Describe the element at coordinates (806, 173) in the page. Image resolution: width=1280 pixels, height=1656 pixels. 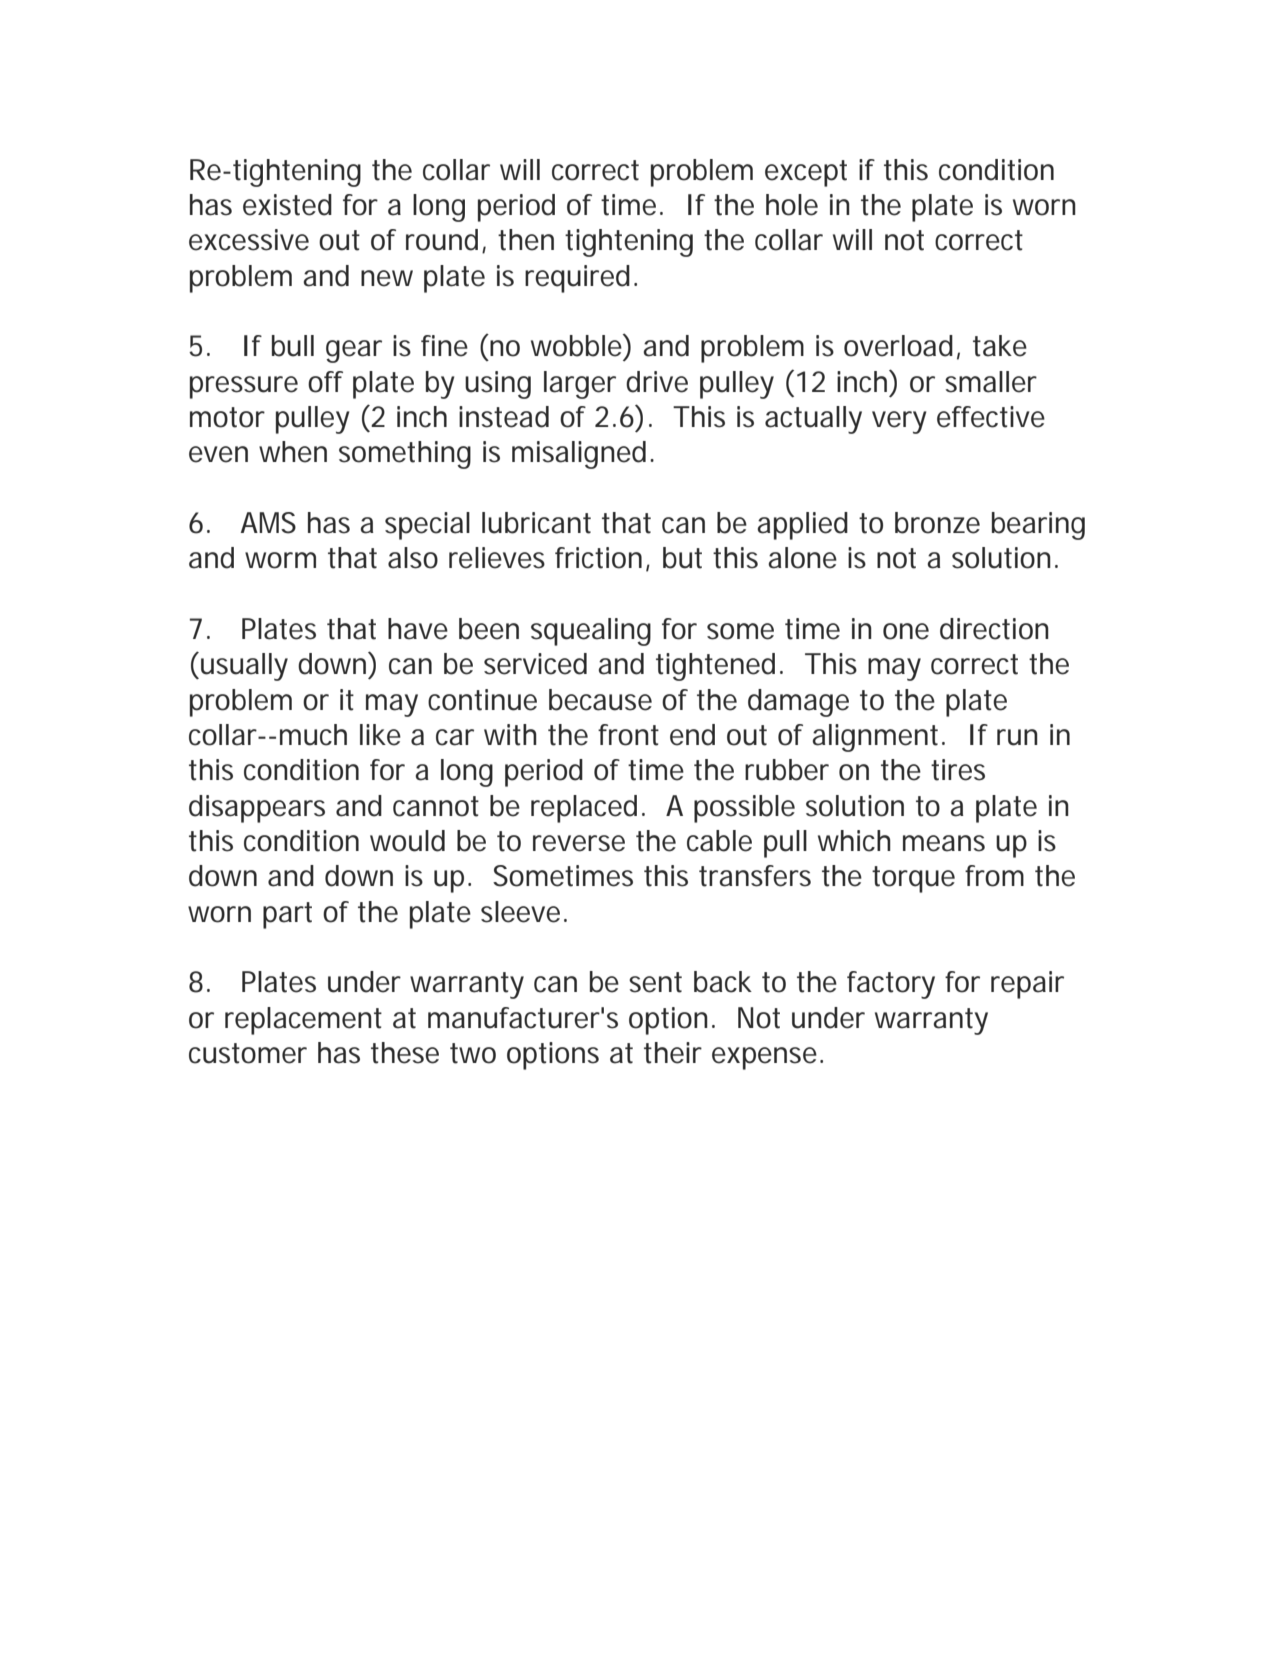
I see `except` at that location.
